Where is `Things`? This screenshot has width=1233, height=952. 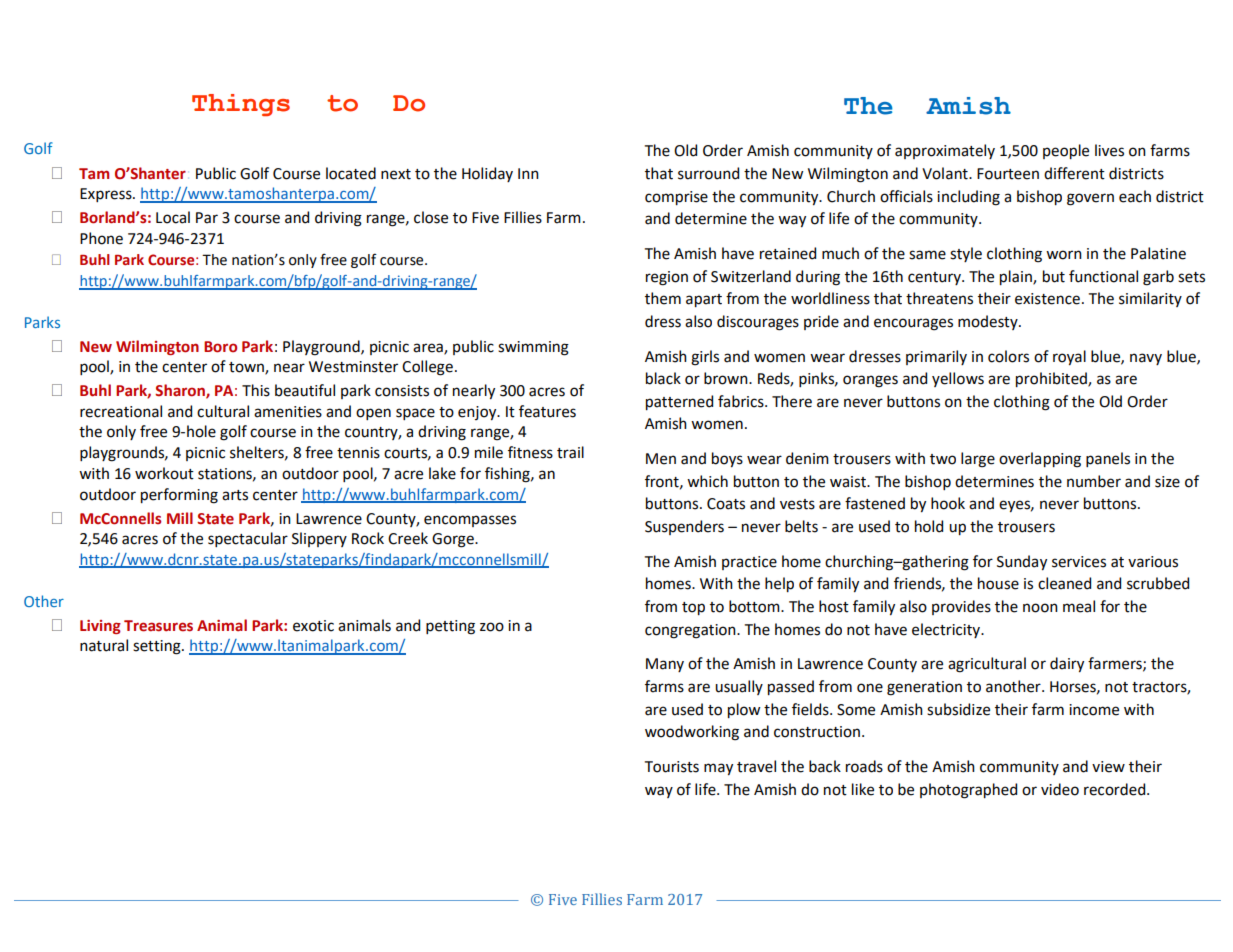 Things is located at coordinates (241, 105).
